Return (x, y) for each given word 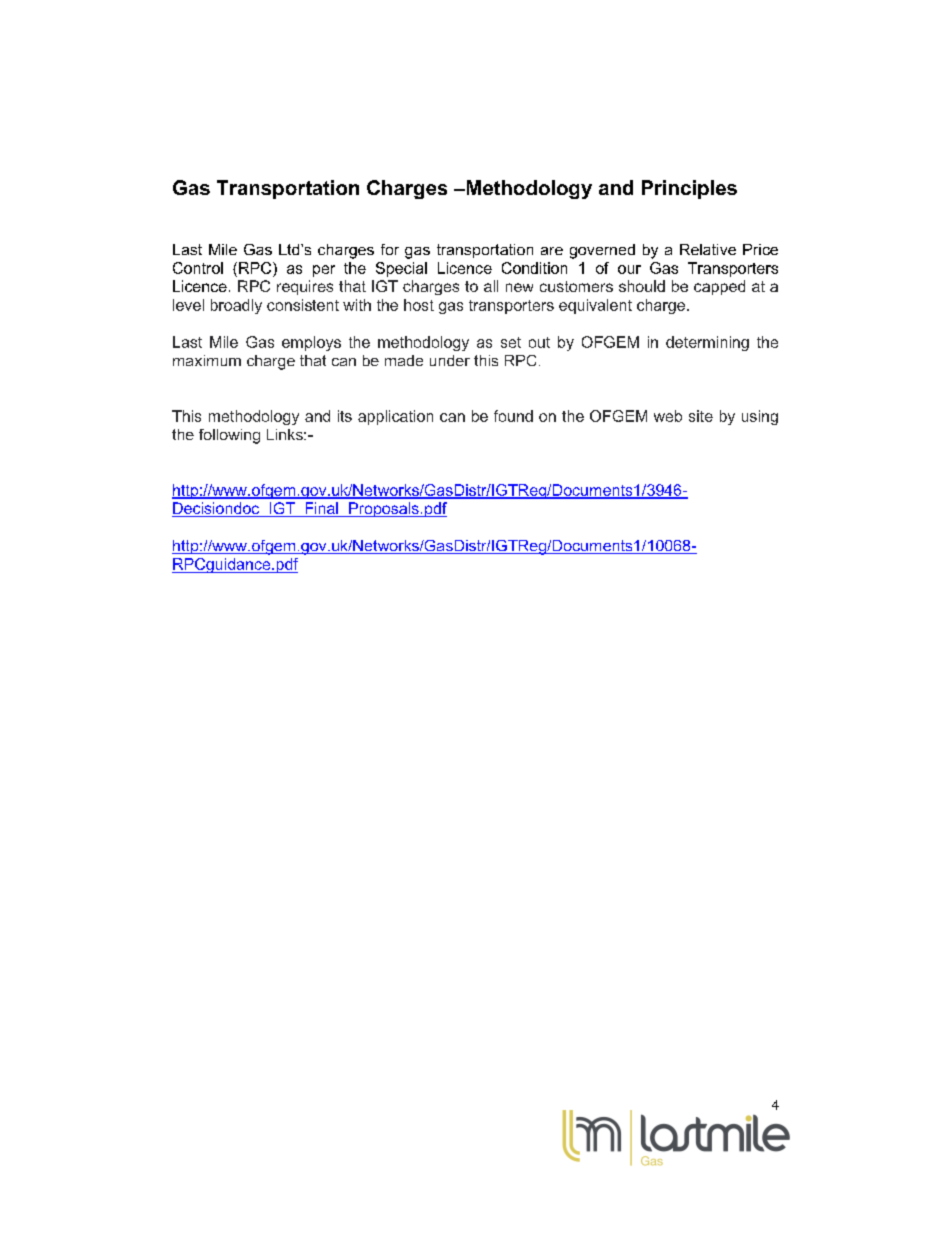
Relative (708, 249)
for (390, 249)
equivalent (595, 306)
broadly (236, 306)
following (229, 436)
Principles (689, 189)
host (419, 305)
